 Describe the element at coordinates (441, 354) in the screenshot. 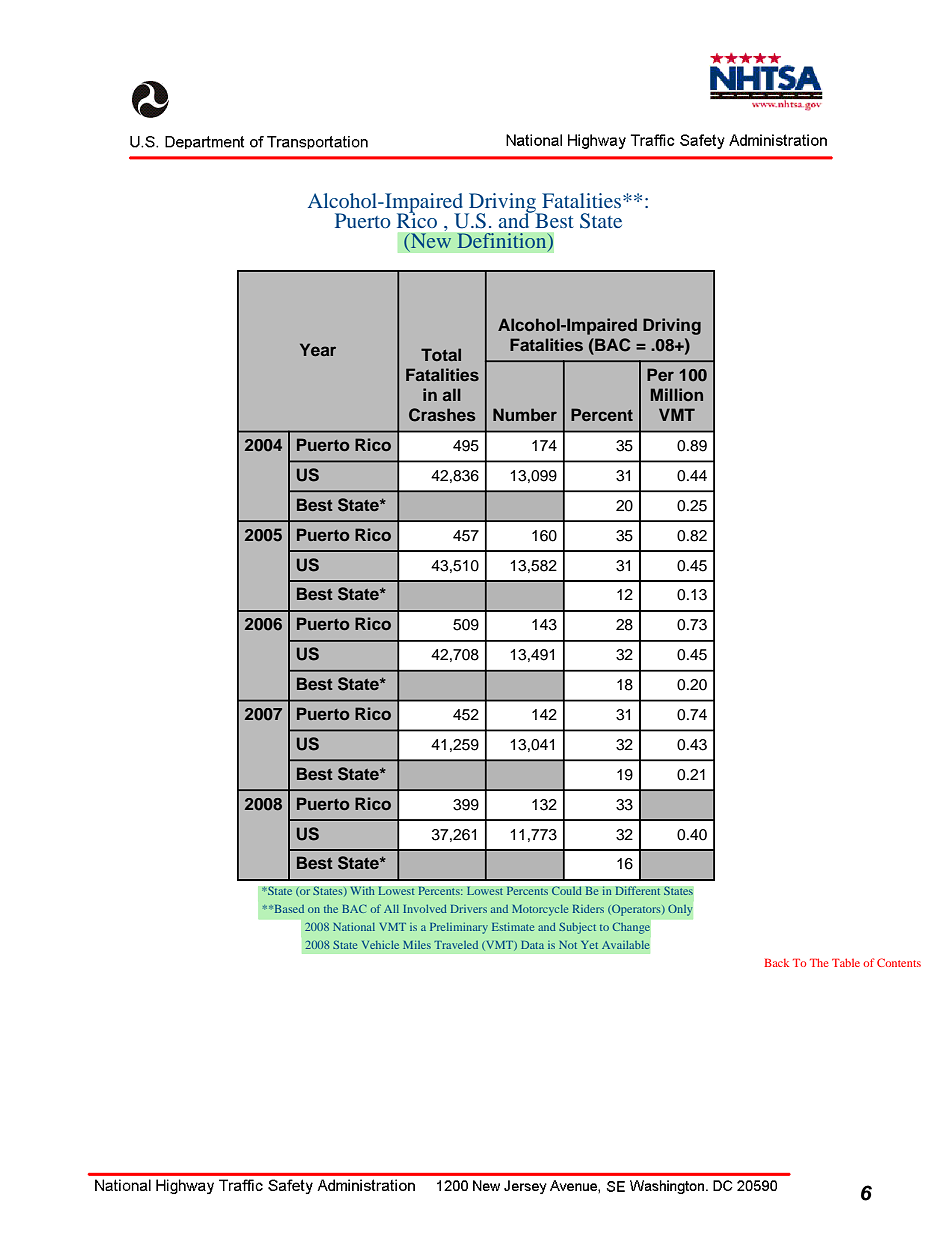

I see `Total` at that location.
